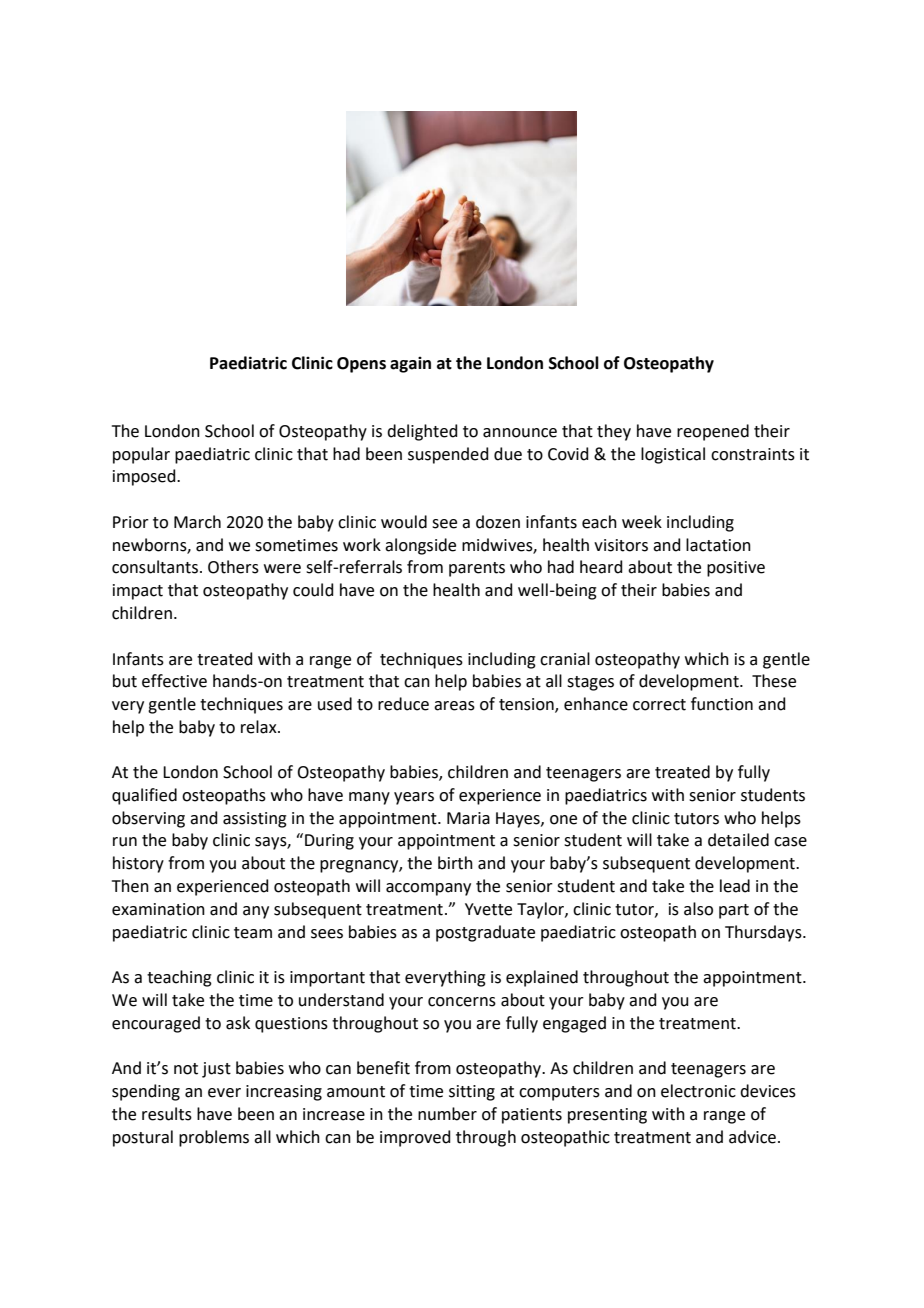 Image resolution: width=924 pixels, height=1308 pixels. I want to click on function, so click(722, 704).
